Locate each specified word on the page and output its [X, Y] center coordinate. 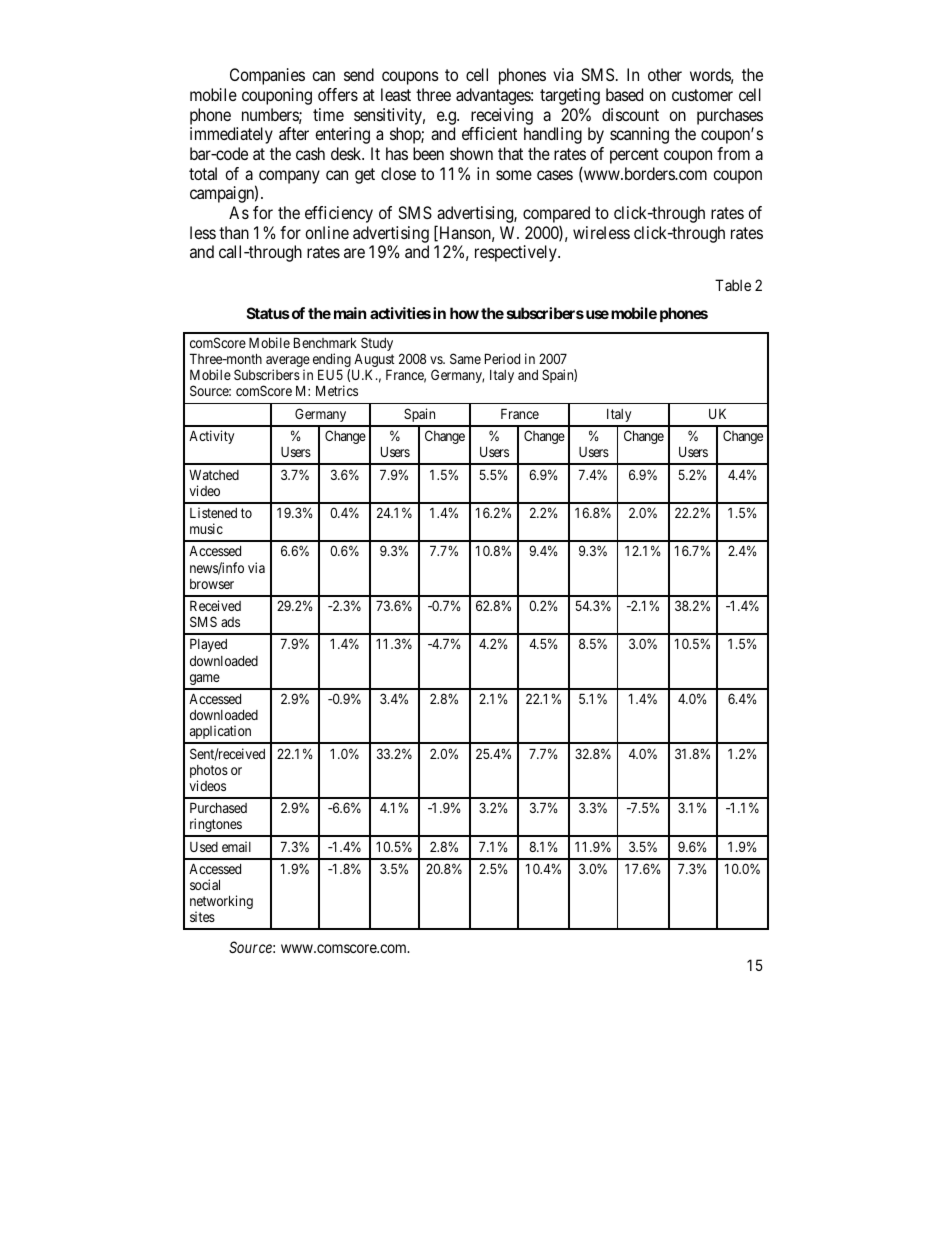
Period [502, 358]
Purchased [218, 807]
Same [465, 358]
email [236, 846]
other [665, 74]
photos [209, 773]
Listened [213, 512]
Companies [267, 76]
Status [268, 313]
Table [733, 285]
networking [221, 903]
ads [230, 622]
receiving [502, 116]
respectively [517, 253]
